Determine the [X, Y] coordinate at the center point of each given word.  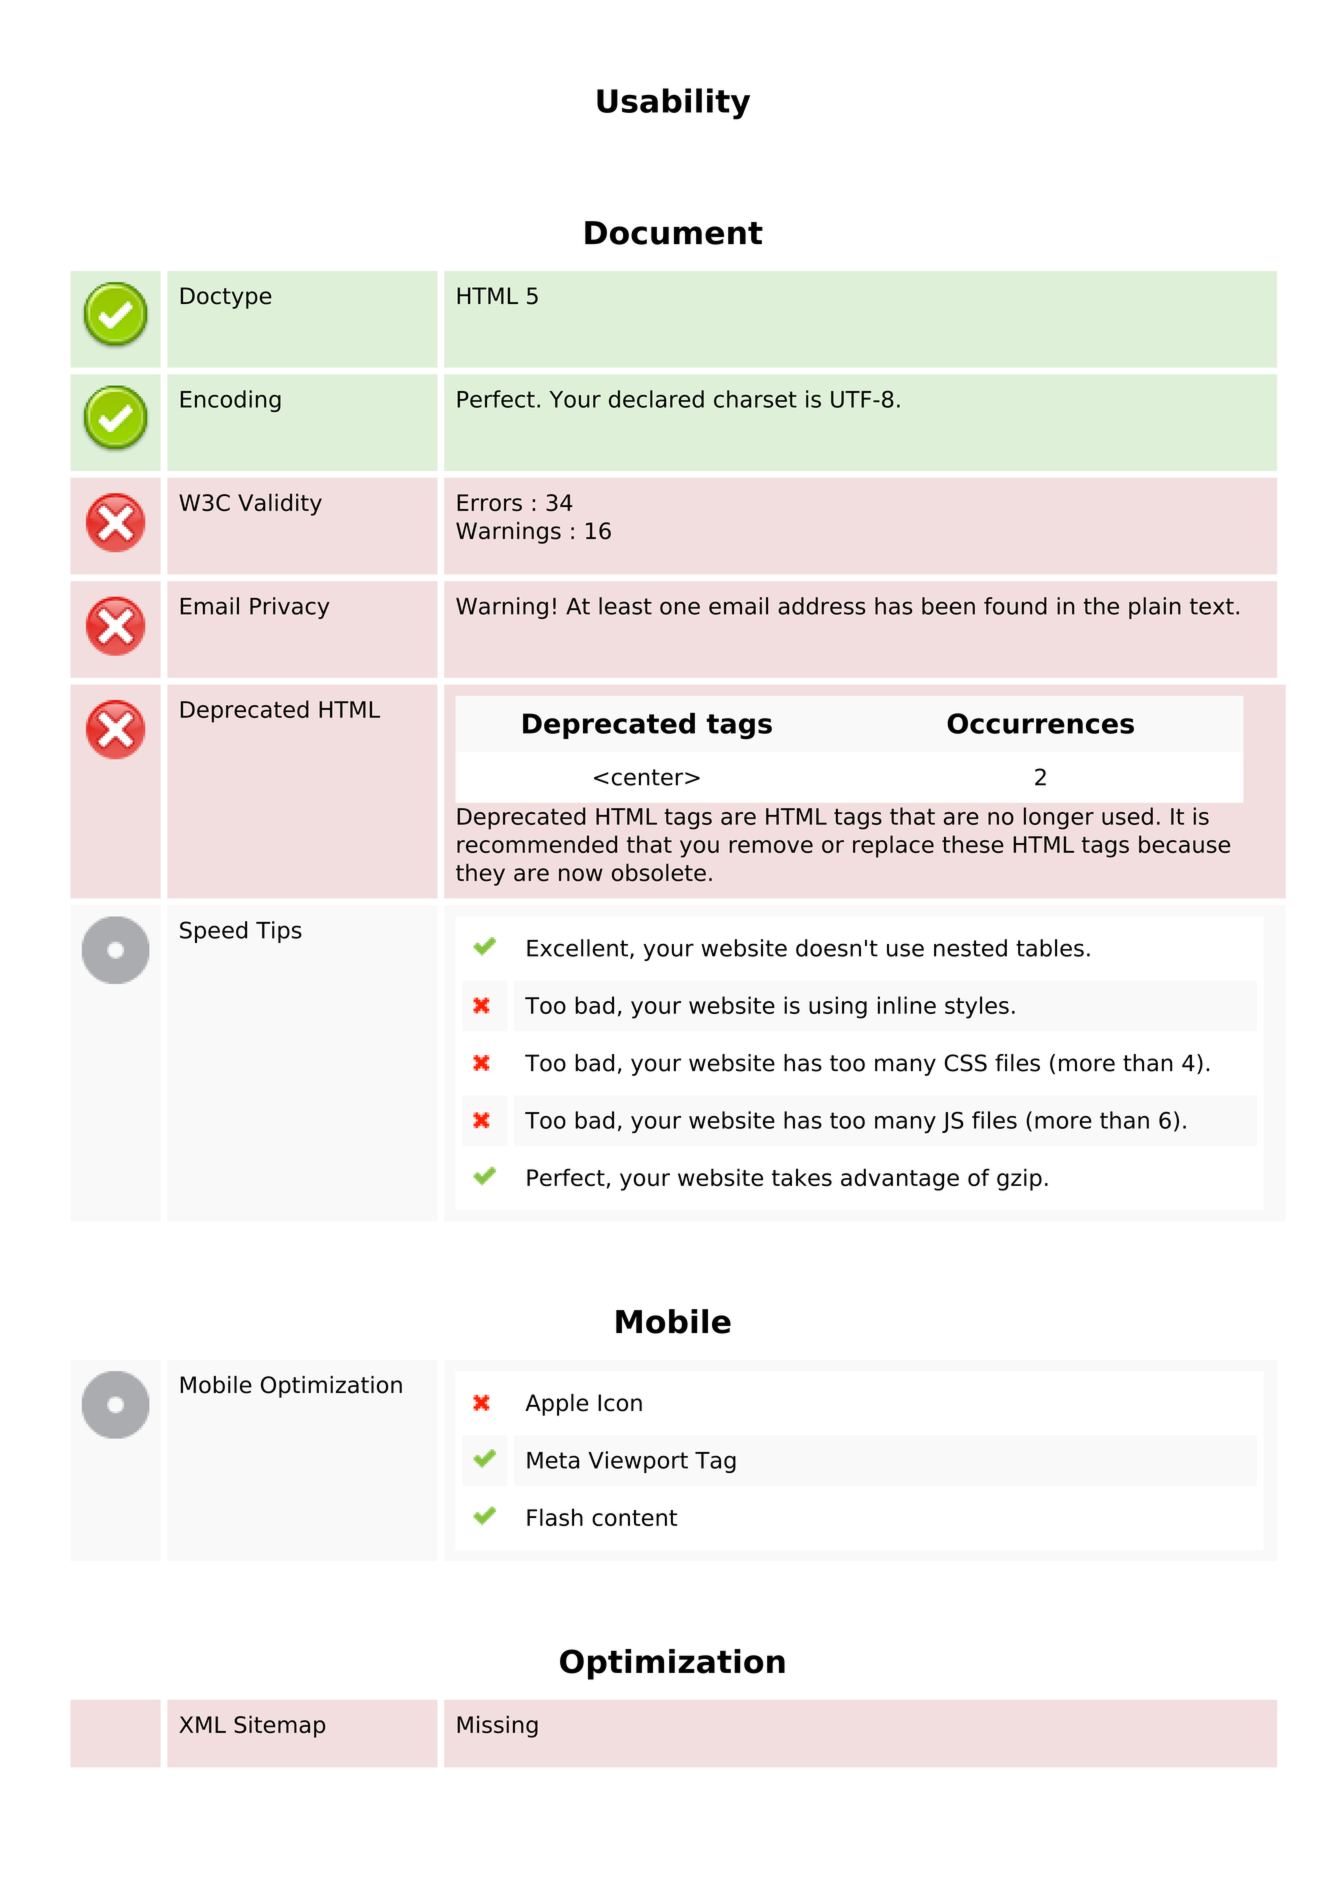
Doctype [226, 298]
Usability [673, 104]
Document [674, 233]
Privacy [290, 608]
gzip [1019, 1179]
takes [802, 1177]
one [680, 608]
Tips [279, 932]
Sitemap [279, 1726]
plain [1155, 608]
